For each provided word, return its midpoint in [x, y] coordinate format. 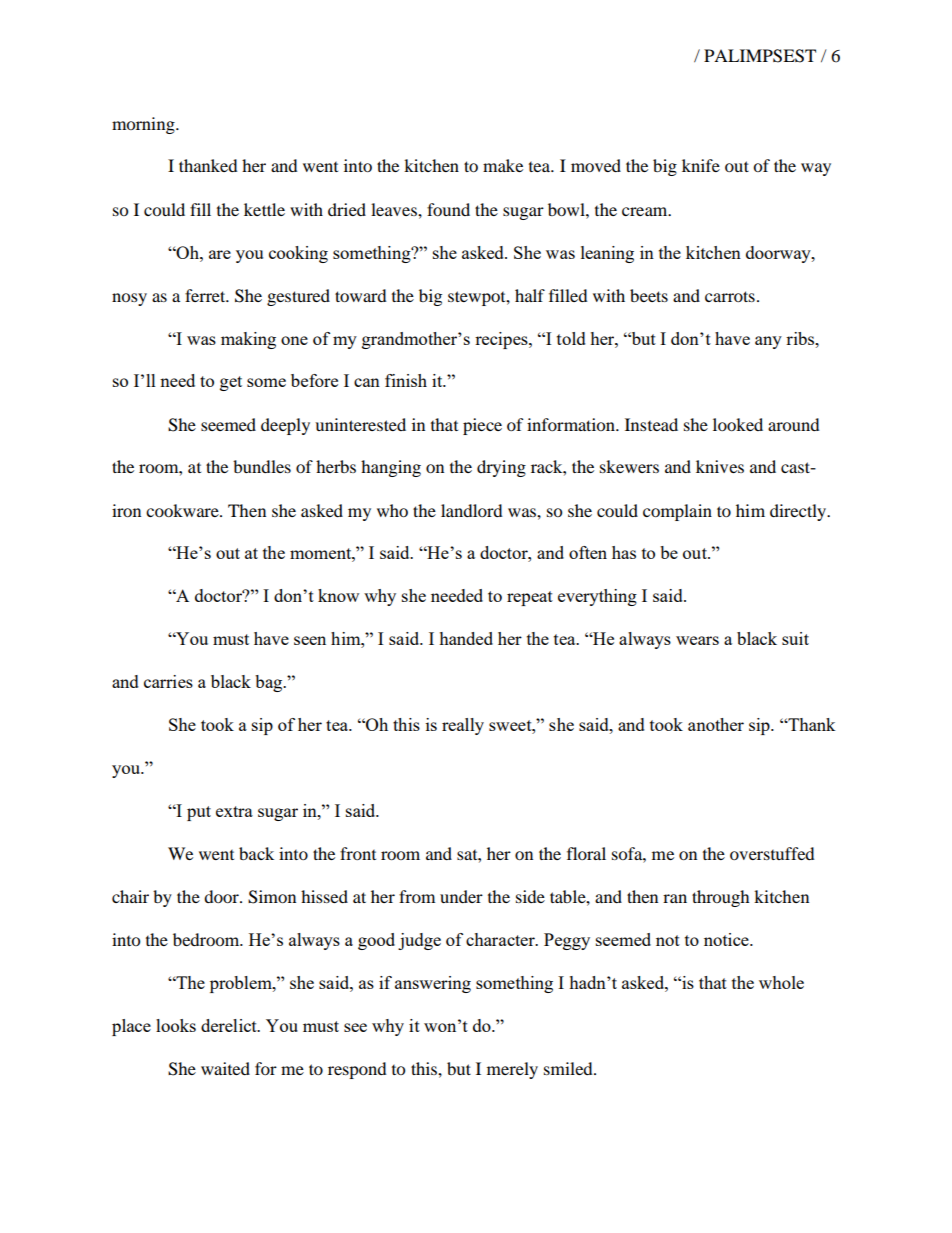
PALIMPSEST [760, 56]
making [248, 340]
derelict [230, 1025]
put [199, 813]
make [503, 165]
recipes [502, 340]
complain [677, 512]
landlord [472, 510]
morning [144, 125]
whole [781, 982]
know [338, 595]
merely [512, 1070]
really [463, 726]
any [768, 342]
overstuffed [772, 853]
